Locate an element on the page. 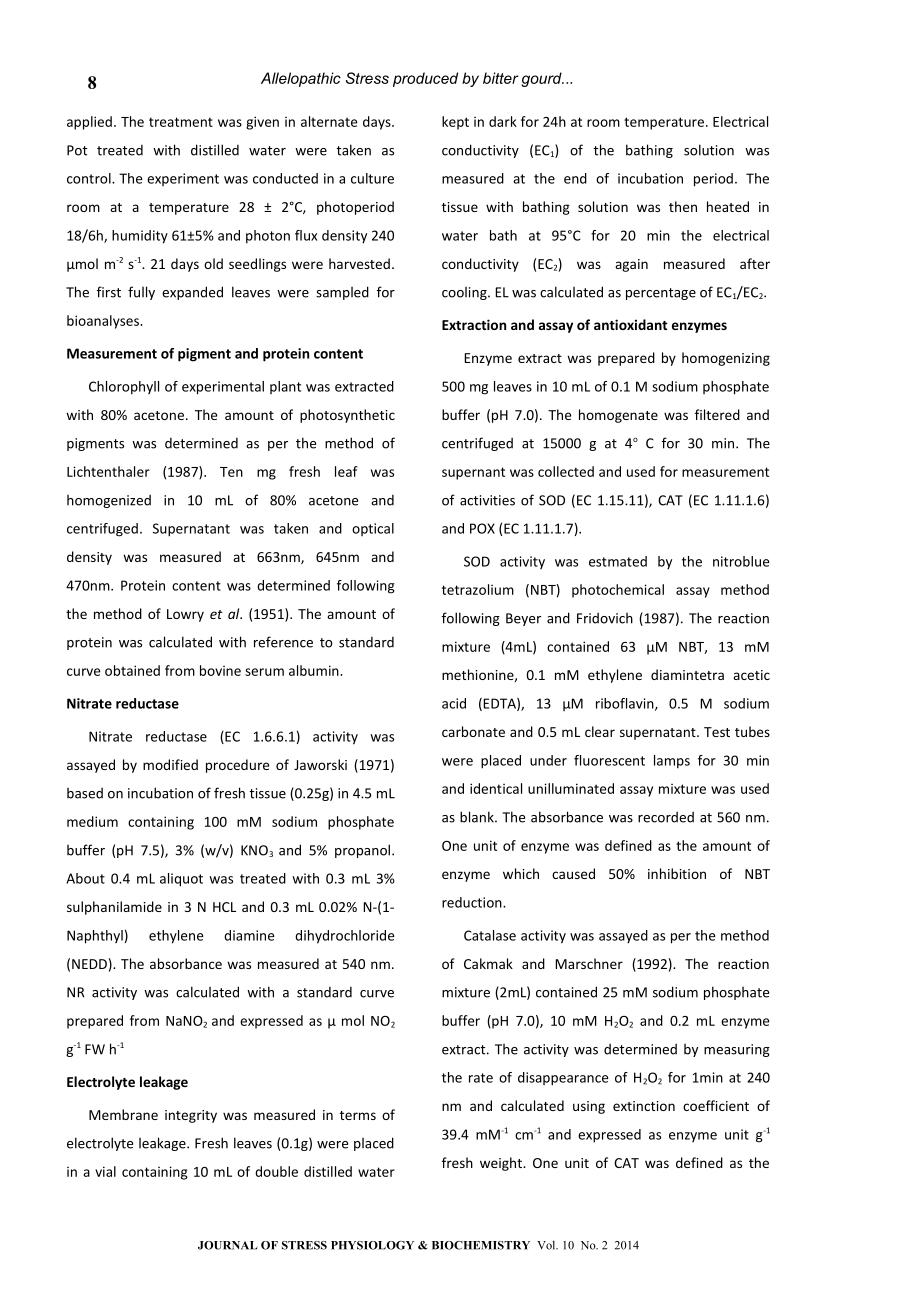 This image has width=924, height=1308. acetic is located at coordinates (751, 675).
